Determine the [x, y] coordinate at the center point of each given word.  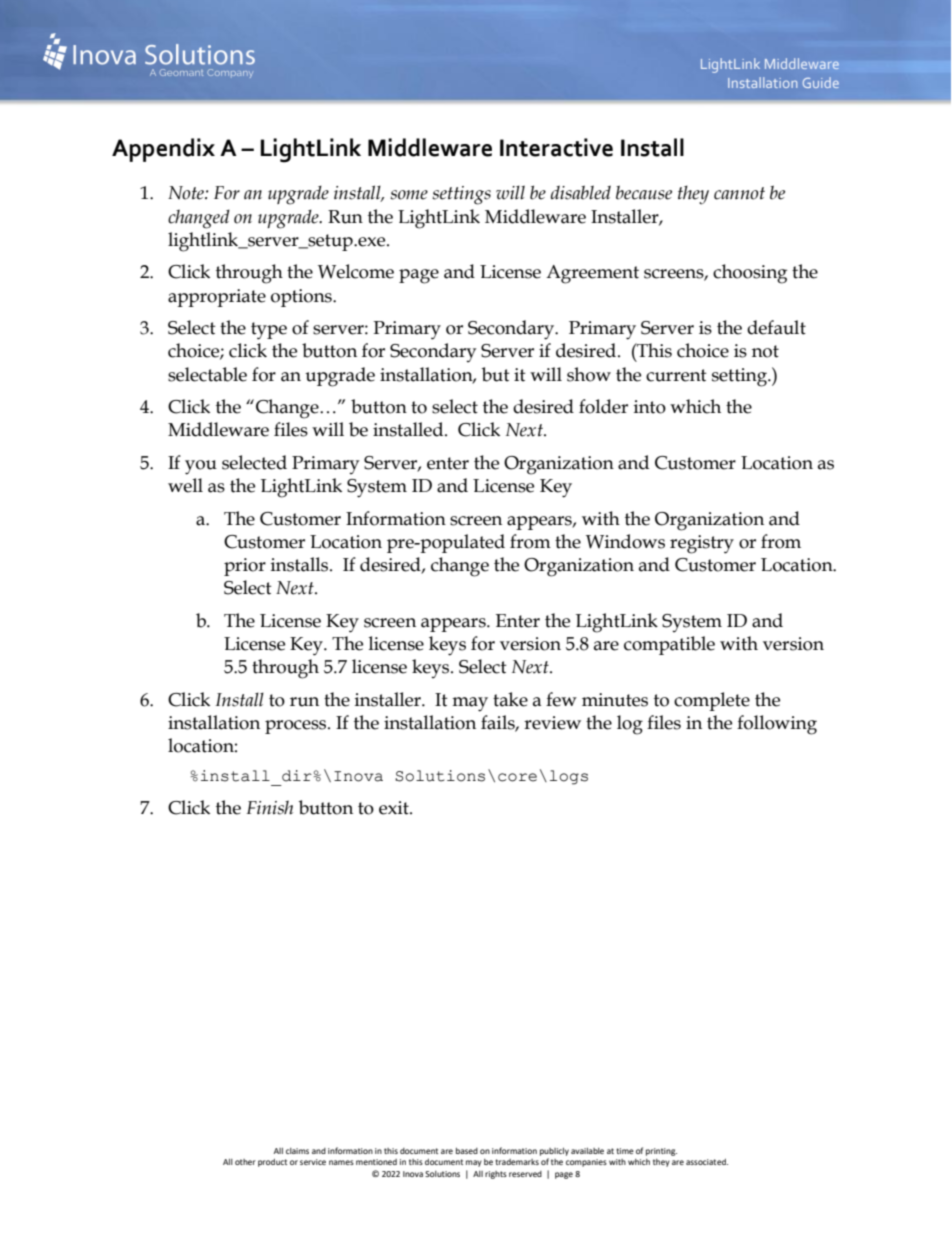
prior [245, 567]
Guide [821, 82]
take [510, 699]
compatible [669, 645]
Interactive [556, 147]
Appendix [163, 150]
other [245, 1162]
